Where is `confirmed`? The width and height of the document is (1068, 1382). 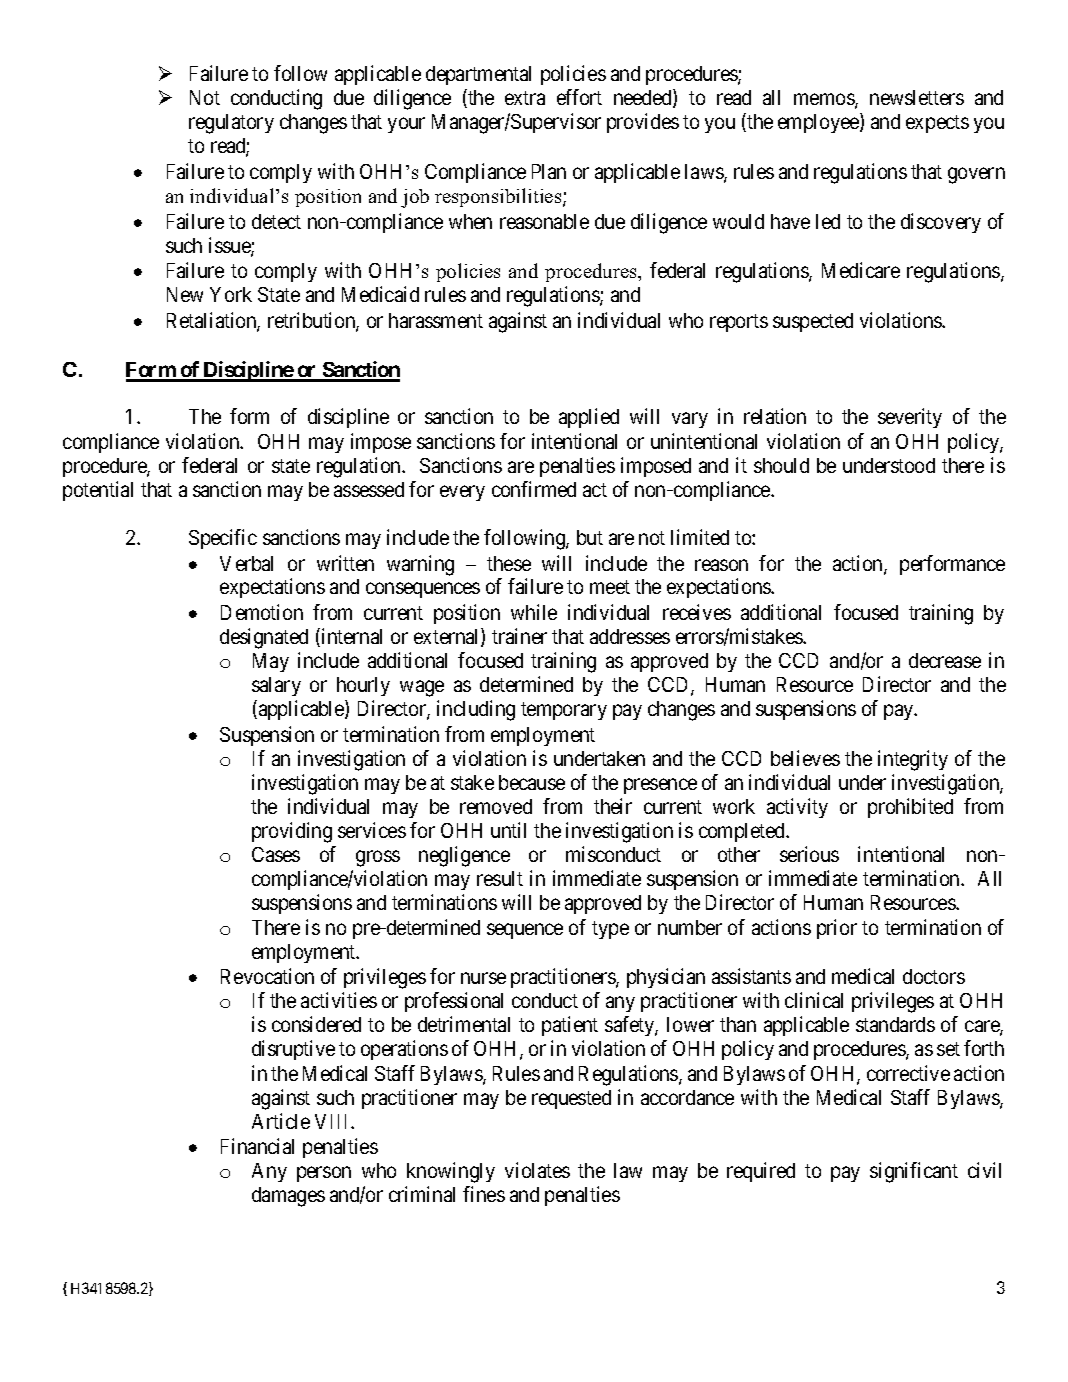
confirmed is located at coordinates (534, 489).
